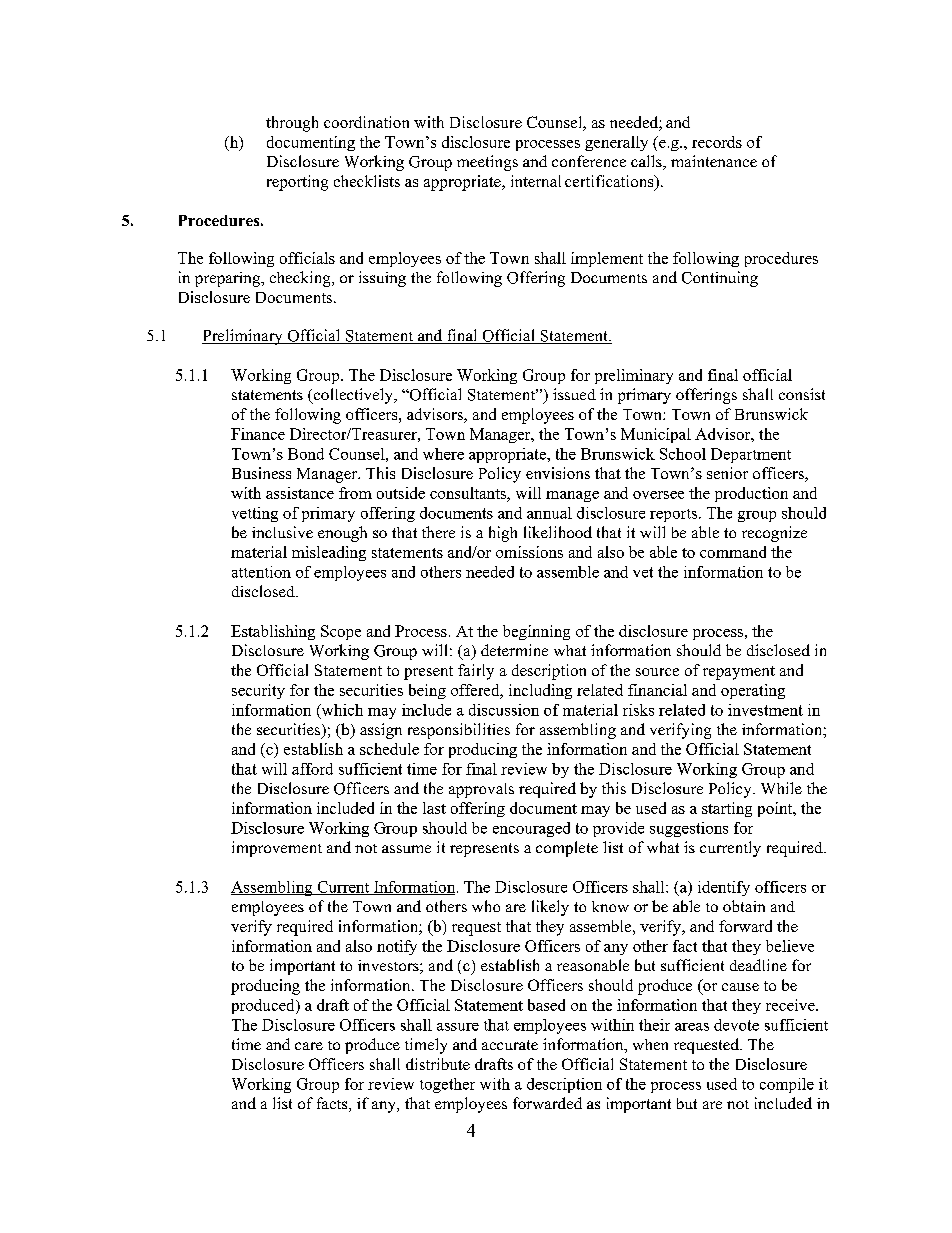 The height and width of the page is (1233, 952). I want to click on through, so click(292, 124).
